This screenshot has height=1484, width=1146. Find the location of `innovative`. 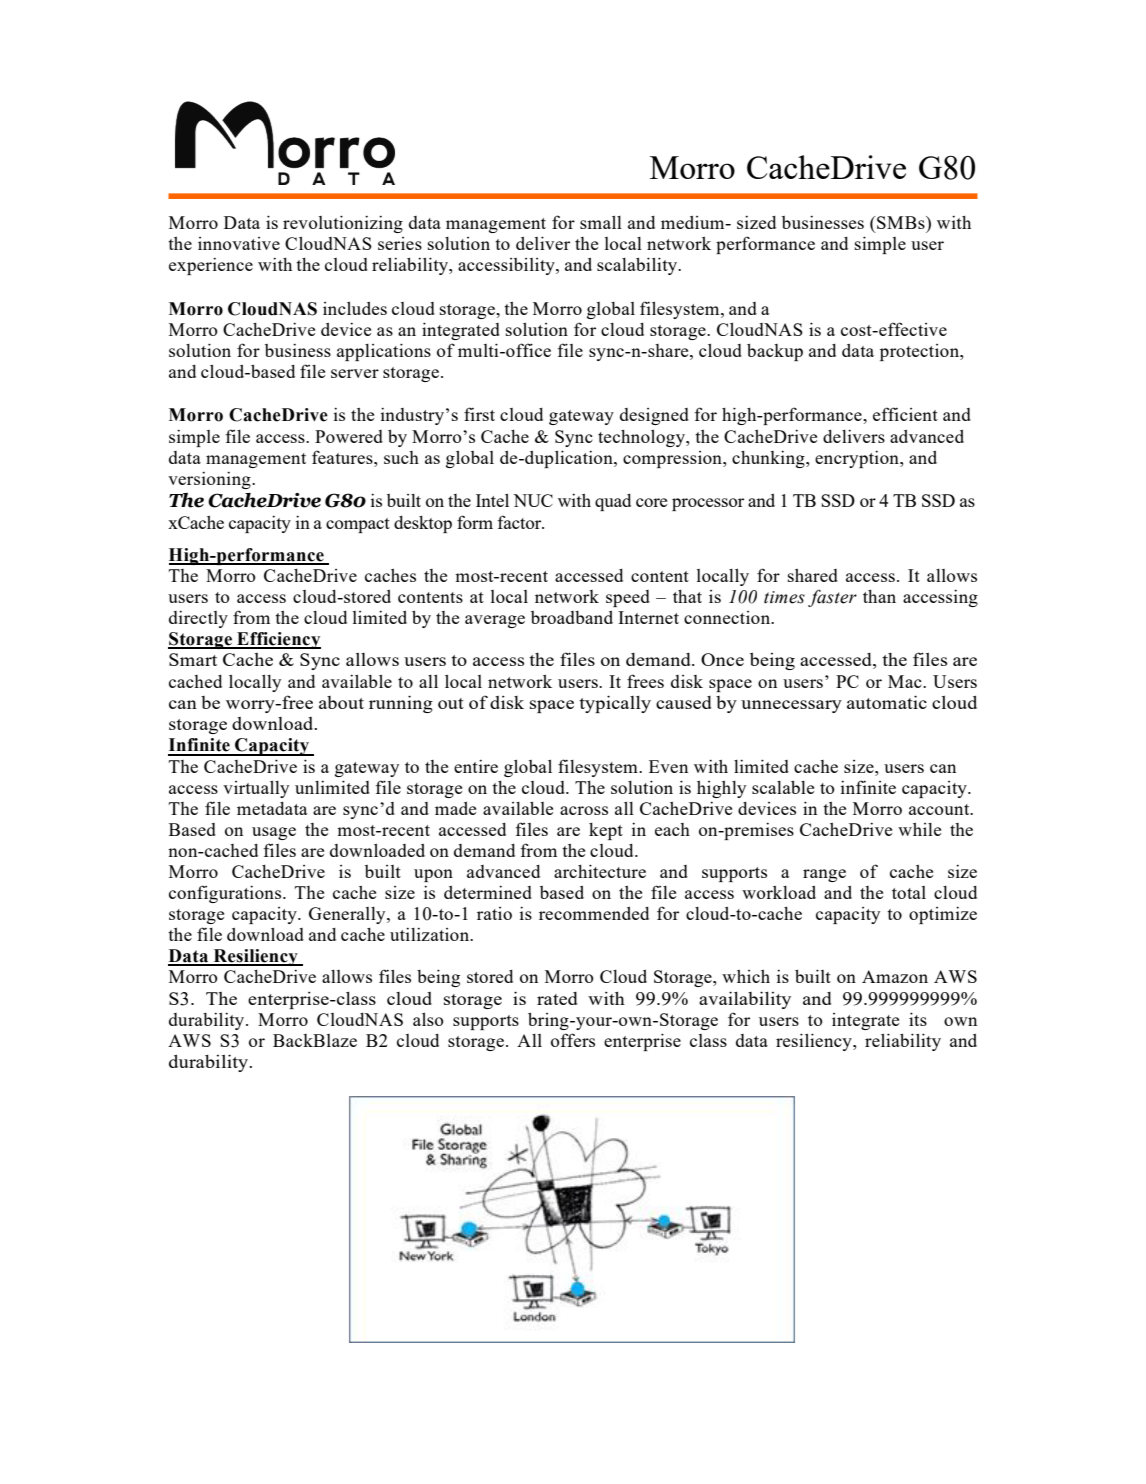

innovative is located at coordinates (239, 243).
